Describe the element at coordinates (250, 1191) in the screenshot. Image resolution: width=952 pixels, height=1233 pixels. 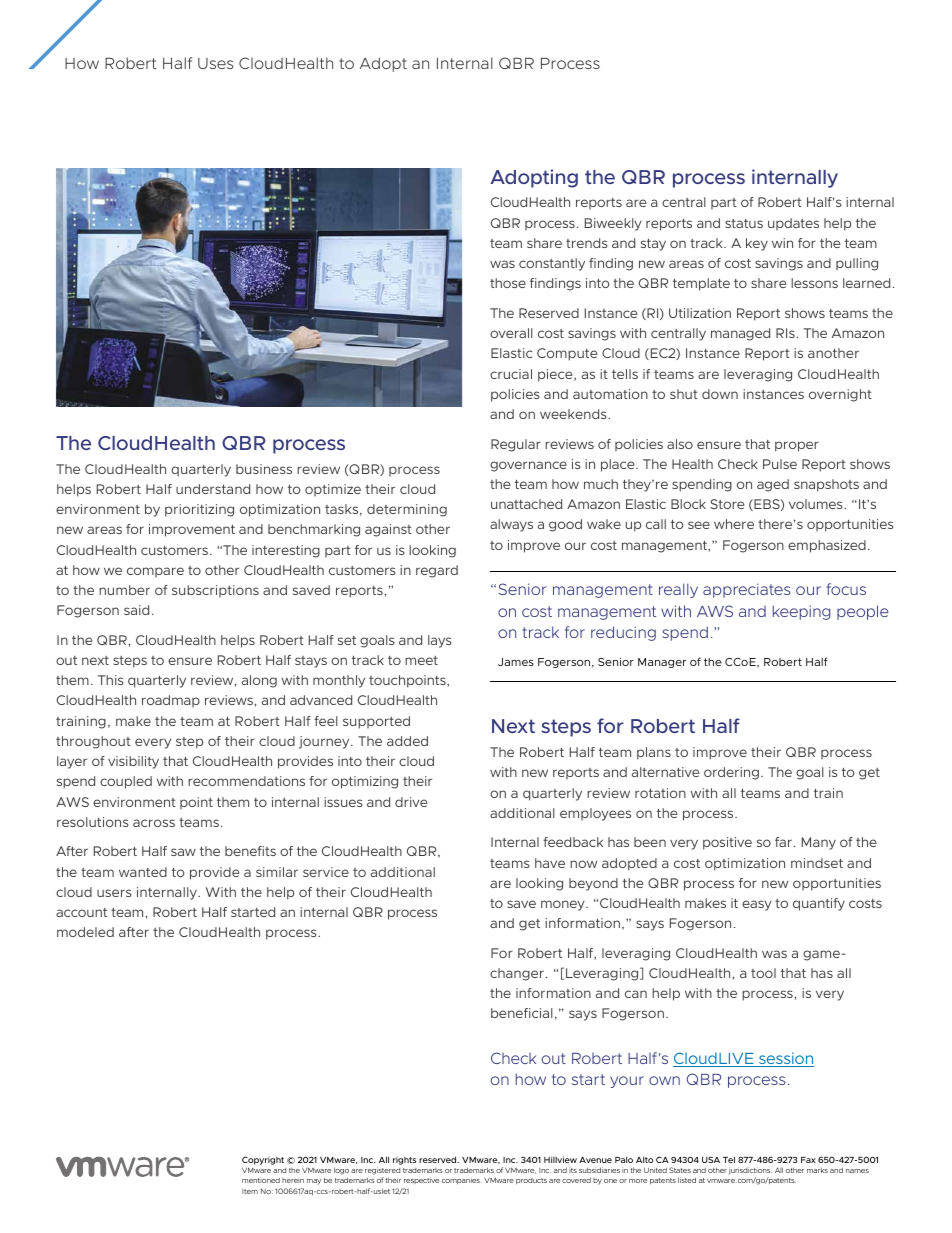
I see `Item` at that location.
